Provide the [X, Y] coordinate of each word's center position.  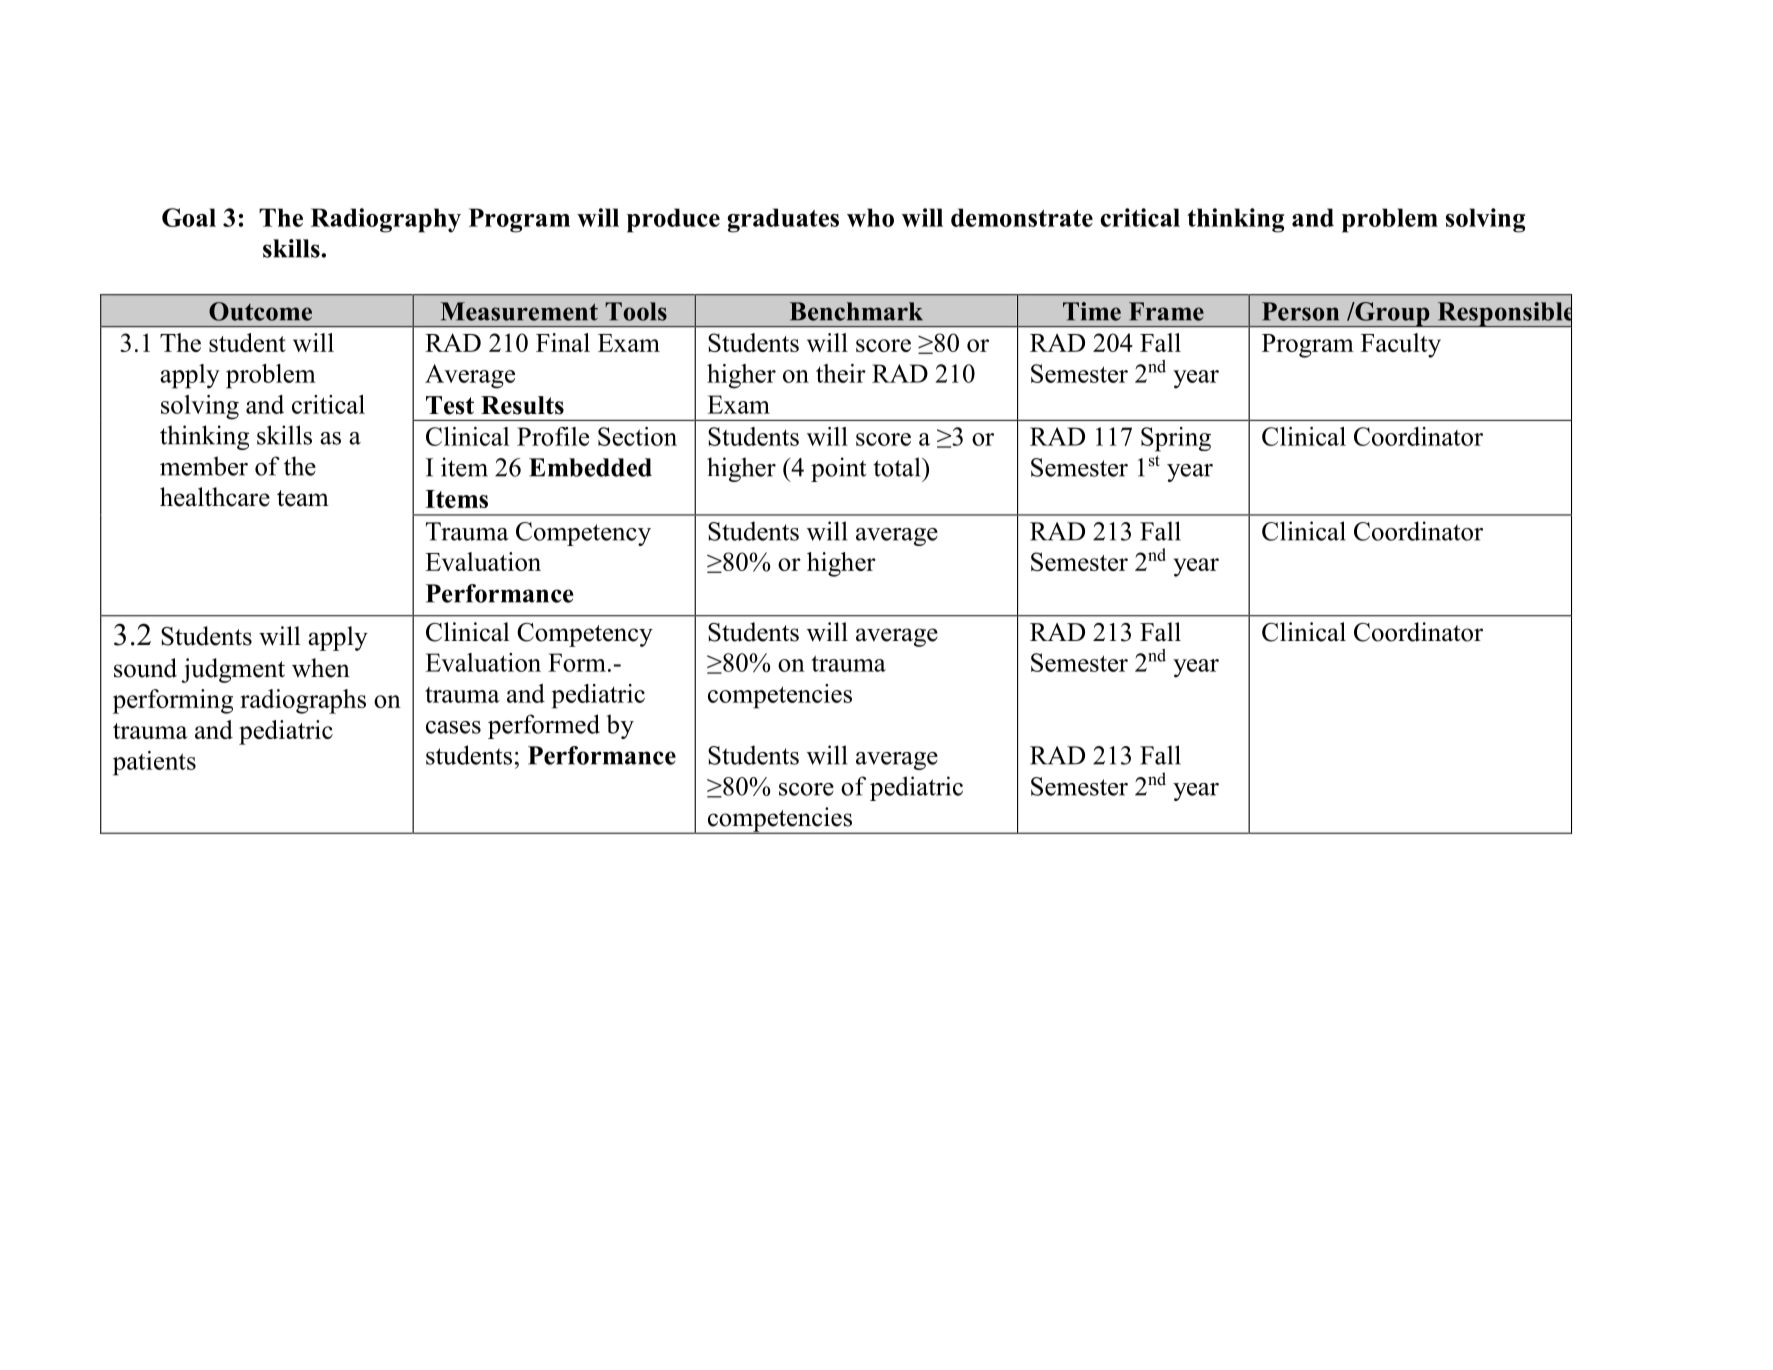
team [303, 498]
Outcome [260, 311]
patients [154, 763]
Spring [1176, 439]
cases [453, 727]
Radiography [386, 220]
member [204, 466]
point [838, 469]
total [898, 467]
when [321, 668]
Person [1300, 311]
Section [637, 436]
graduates [783, 220]
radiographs [303, 701]
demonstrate [1022, 217]
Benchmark [856, 311]
